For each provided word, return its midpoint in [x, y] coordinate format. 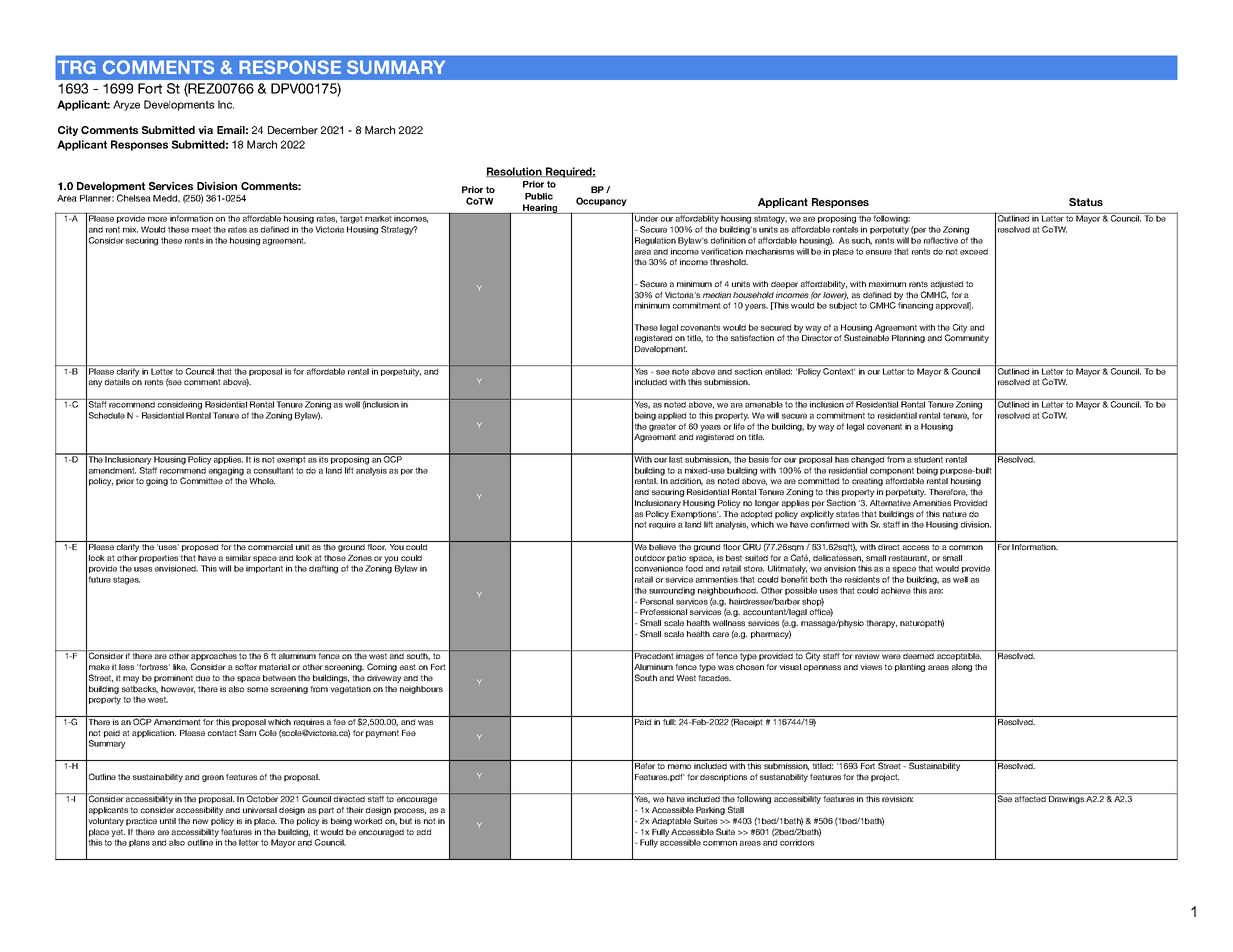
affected [1030, 799]
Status [1086, 202]
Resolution [515, 172]
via [205, 130]
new [201, 821]
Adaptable [671, 822]
